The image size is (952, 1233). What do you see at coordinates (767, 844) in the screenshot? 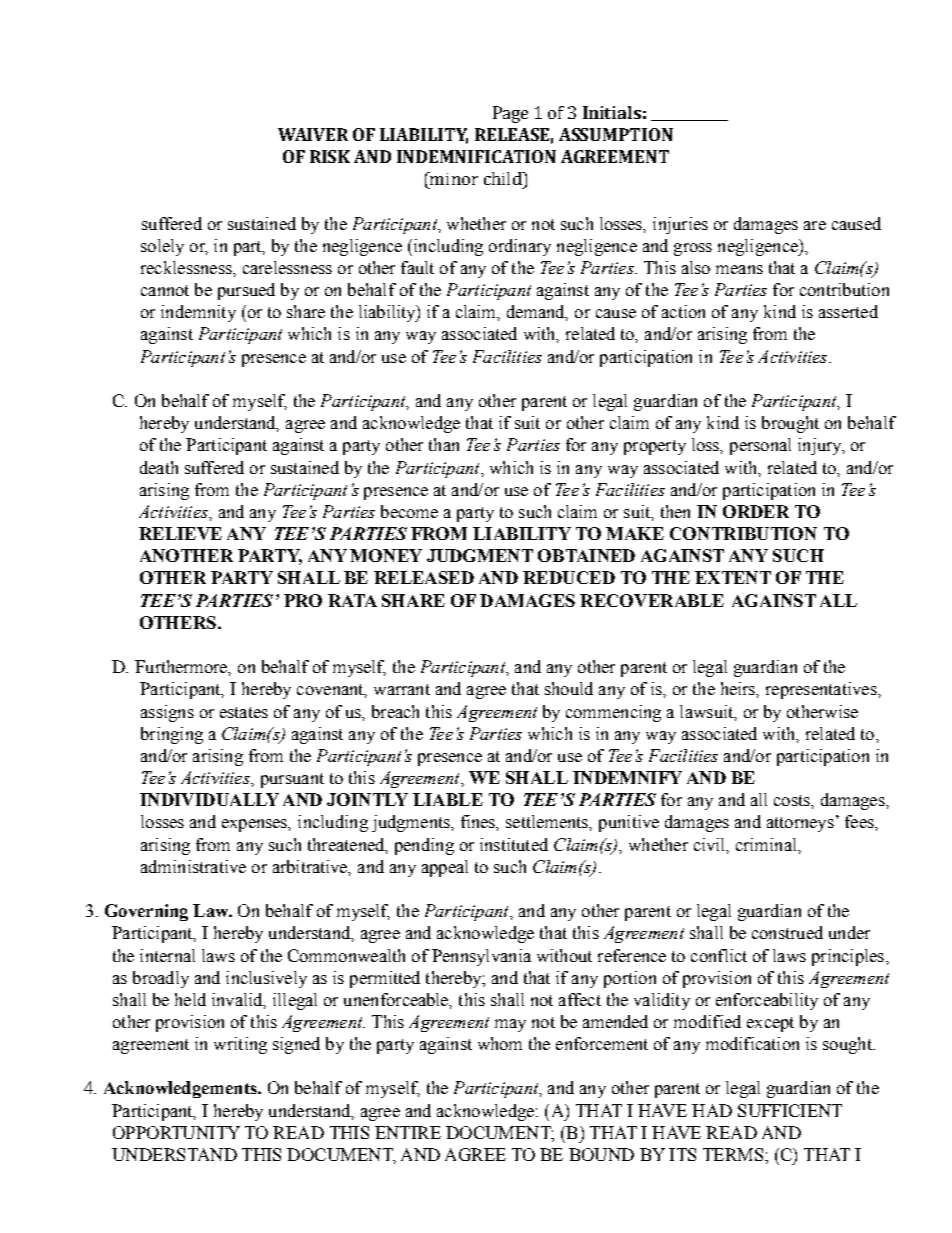
I see `criminal` at bounding box center [767, 844].
